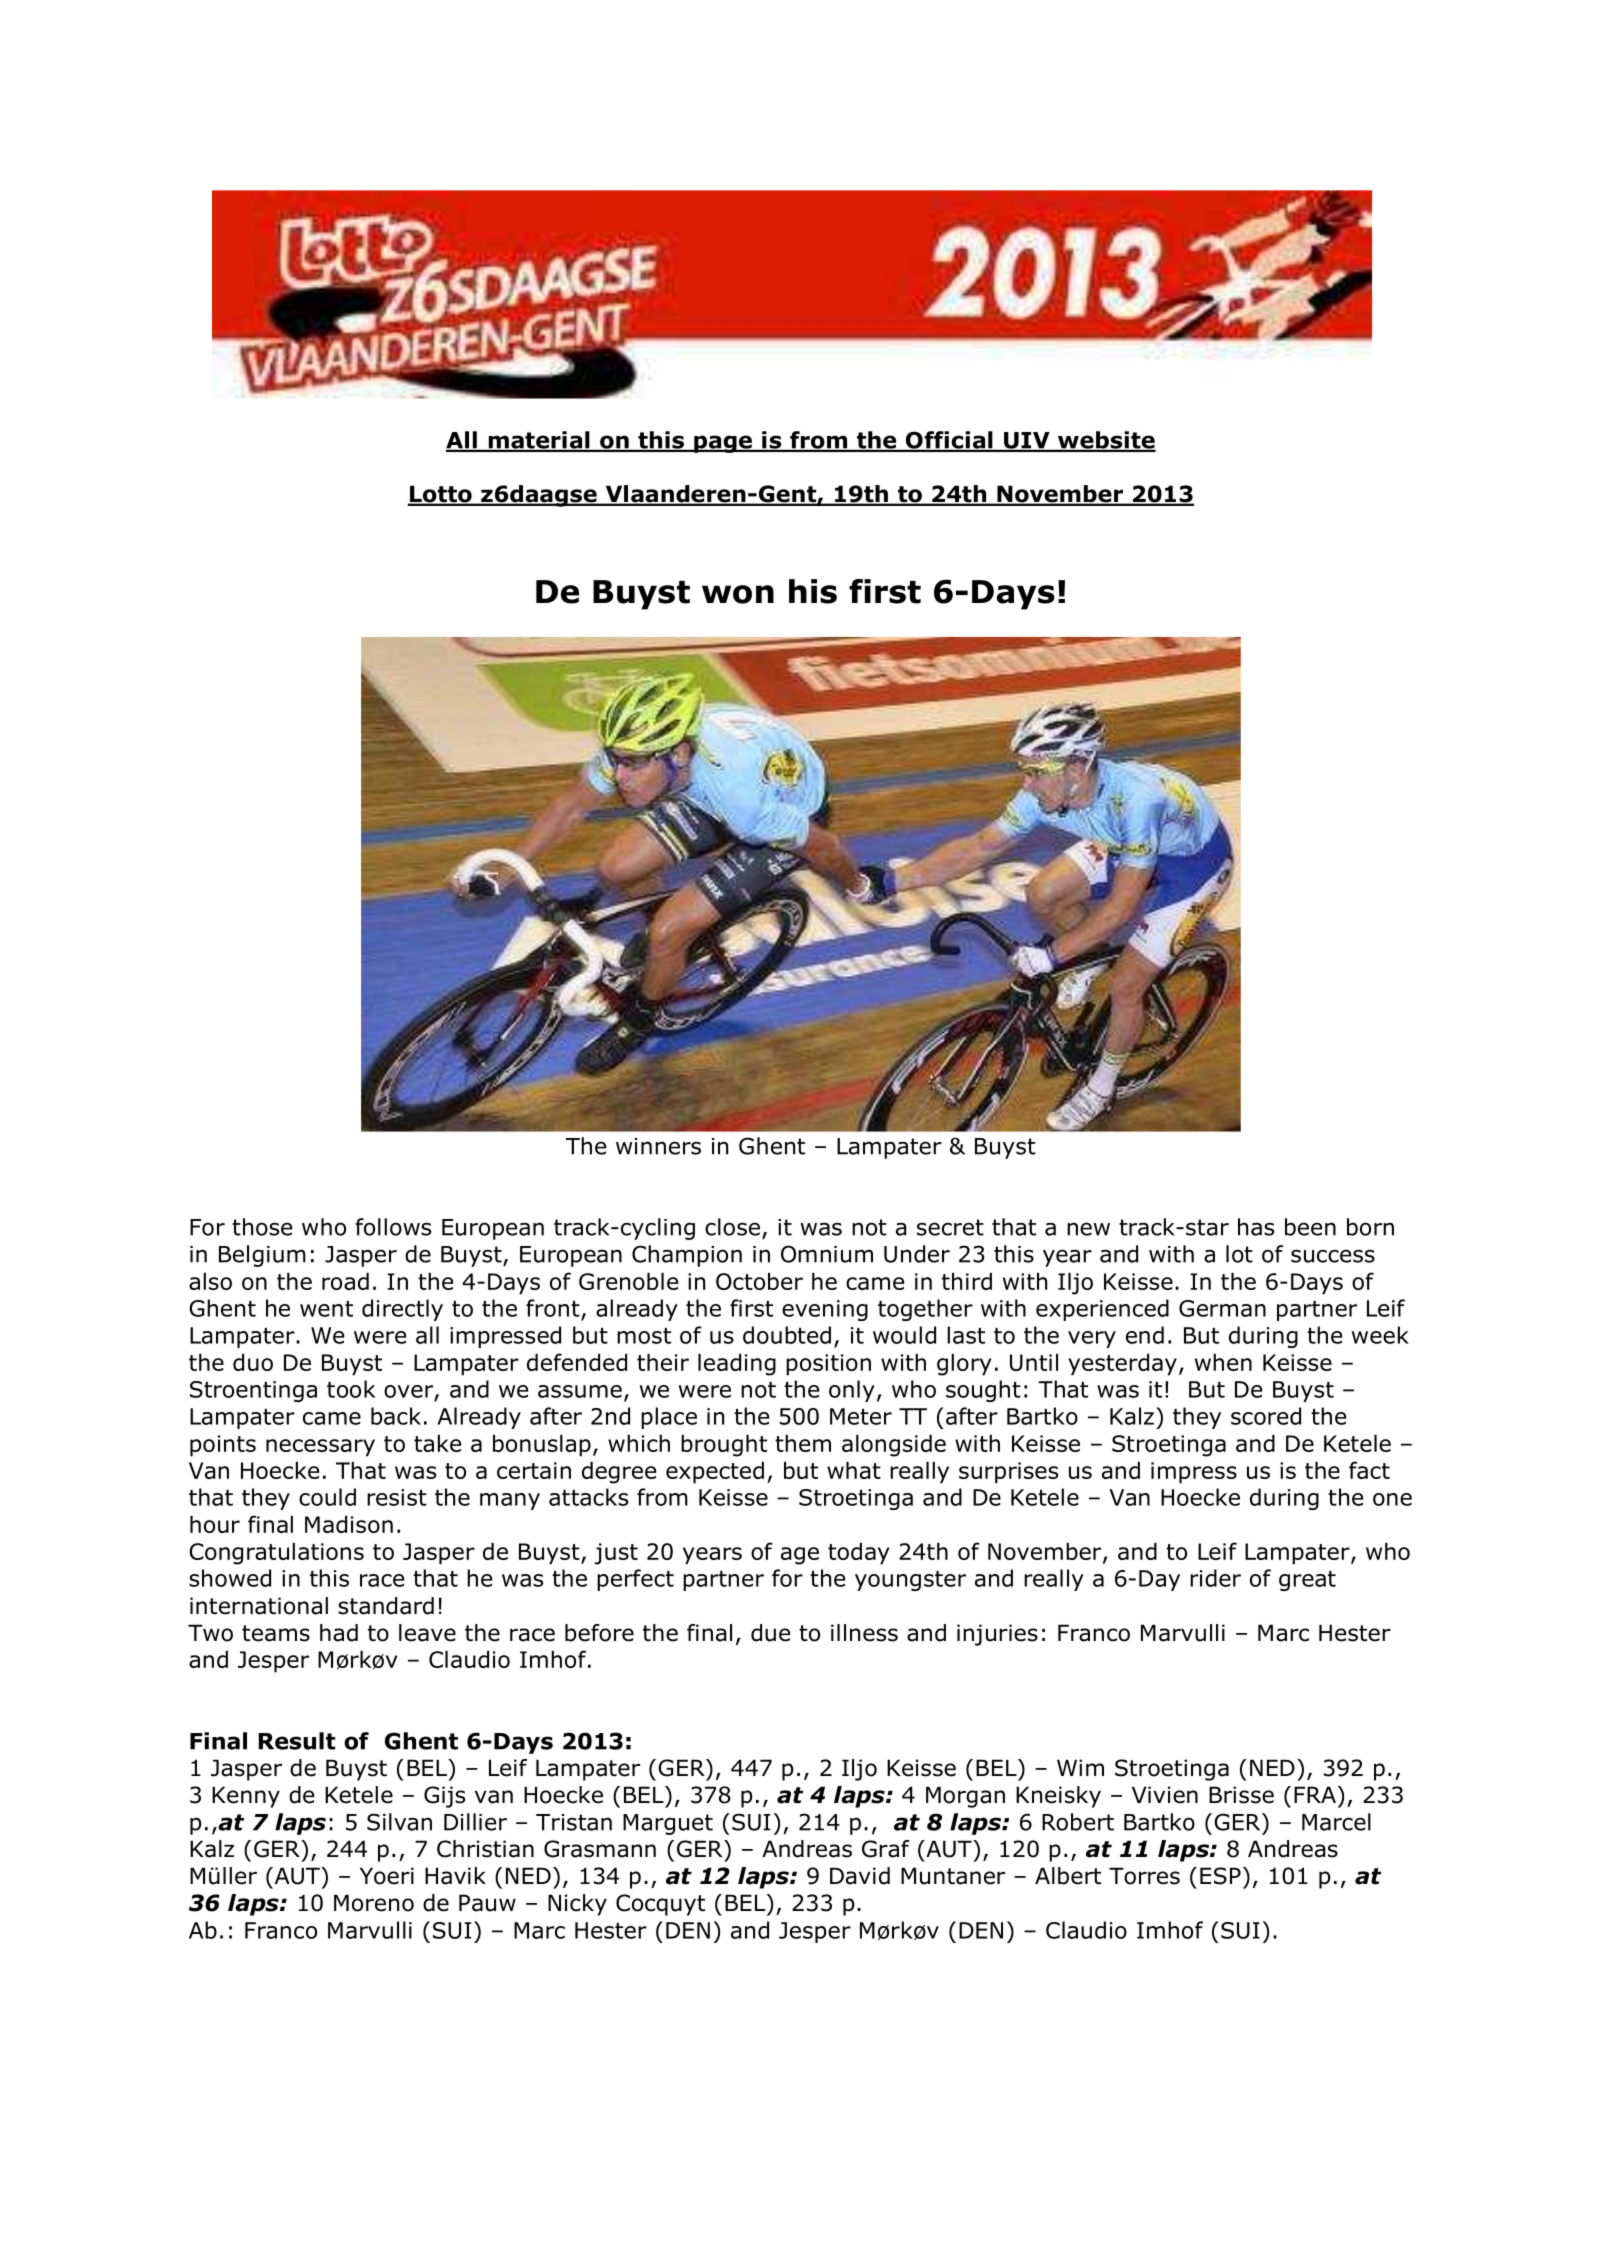 The image size is (1600, 2264). Describe the element at coordinates (349, 1524) in the document. I see `Madison` at that location.
